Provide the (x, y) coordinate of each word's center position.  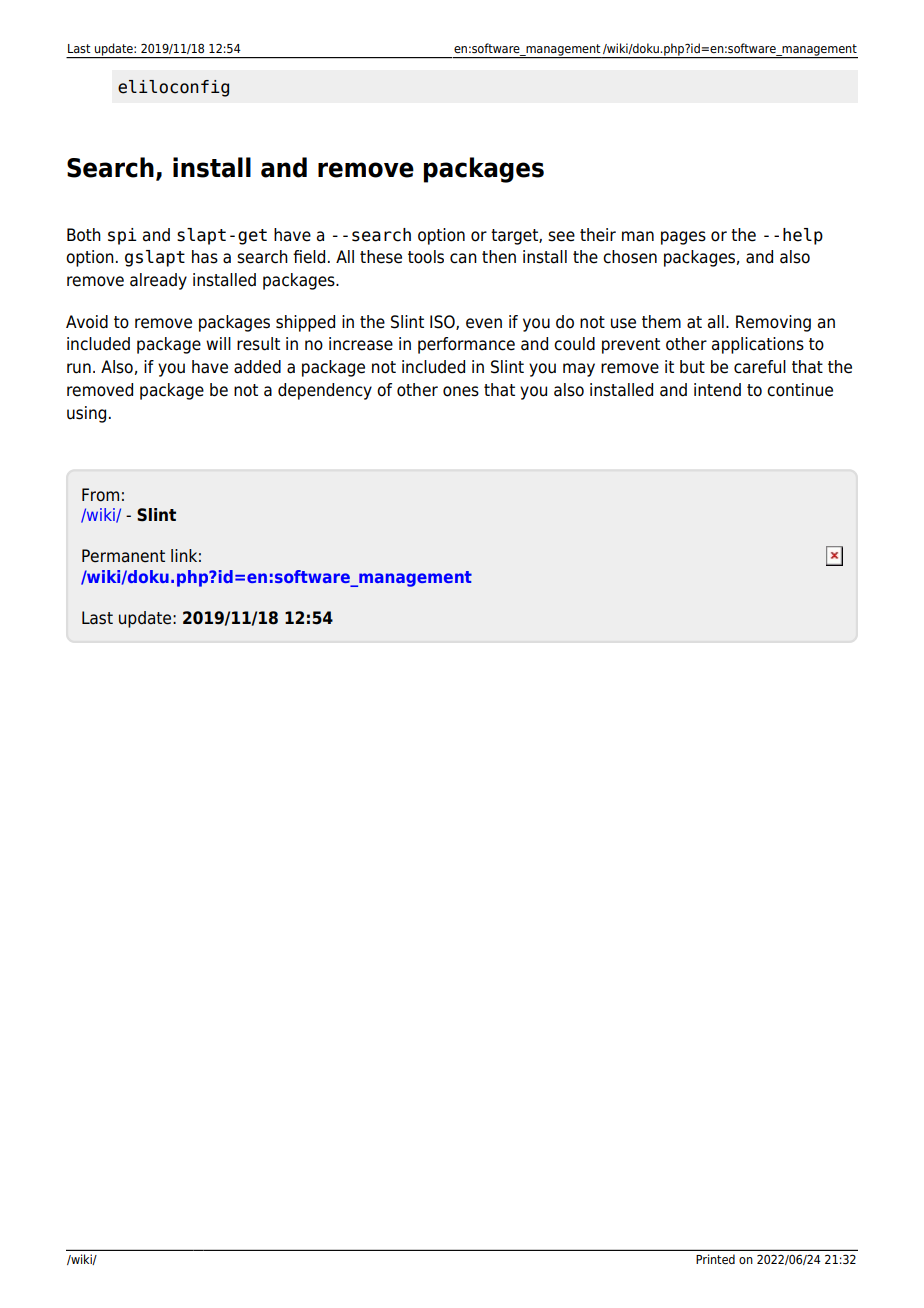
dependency (325, 391)
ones (461, 391)
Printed (715, 1259)
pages (683, 238)
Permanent (123, 556)
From (100, 495)
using (86, 414)
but (692, 367)
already (158, 281)
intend (717, 390)
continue (800, 390)
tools (426, 257)
